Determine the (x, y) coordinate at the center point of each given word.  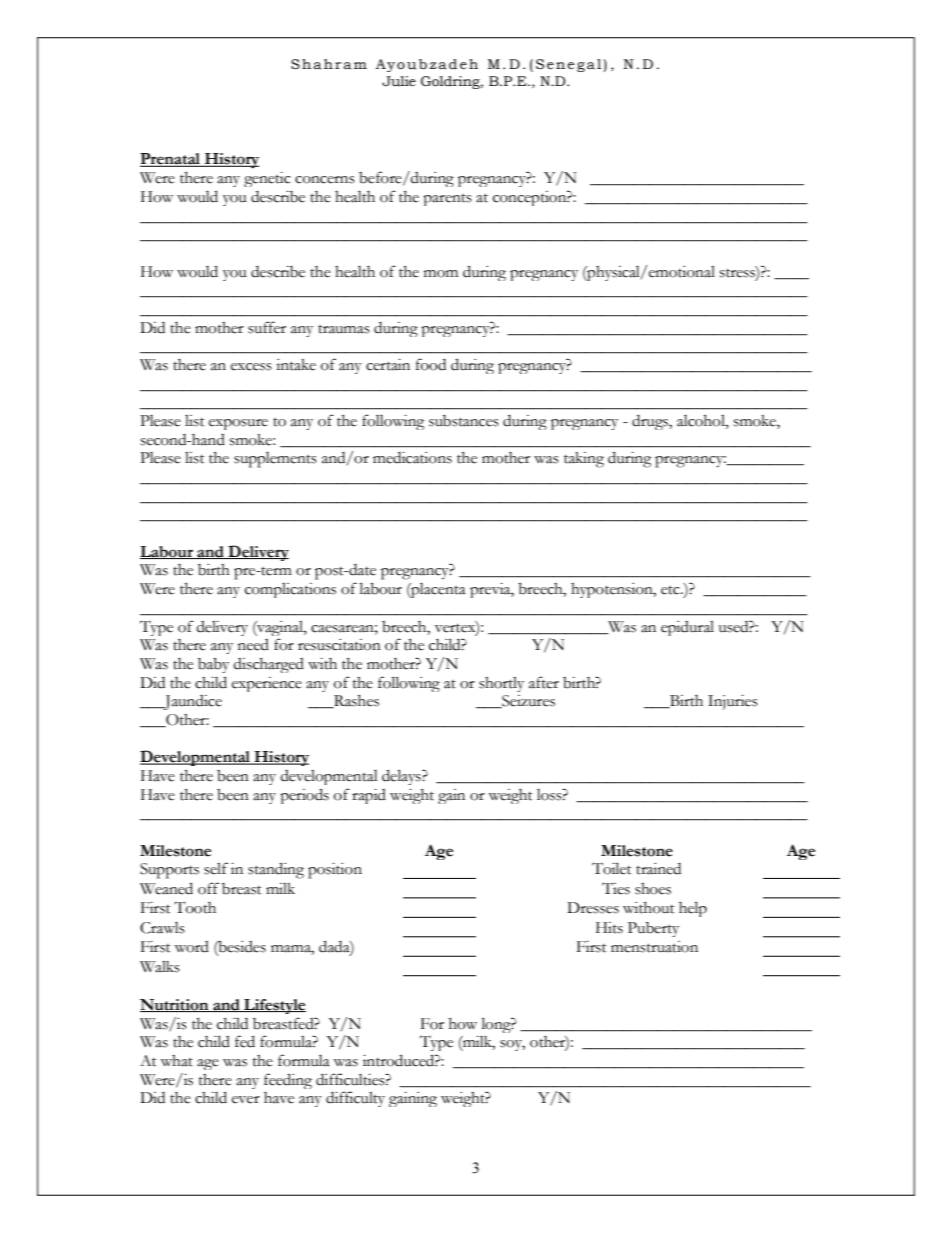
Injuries (733, 702)
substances (464, 421)
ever (246, 1100)
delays (402, 777)
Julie (399, 81)
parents (447, 200)
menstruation (654, 947)
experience (267, 684)
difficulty (355, 1099)
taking (584, 460)
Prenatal (171, 160)
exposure (238, 424)
